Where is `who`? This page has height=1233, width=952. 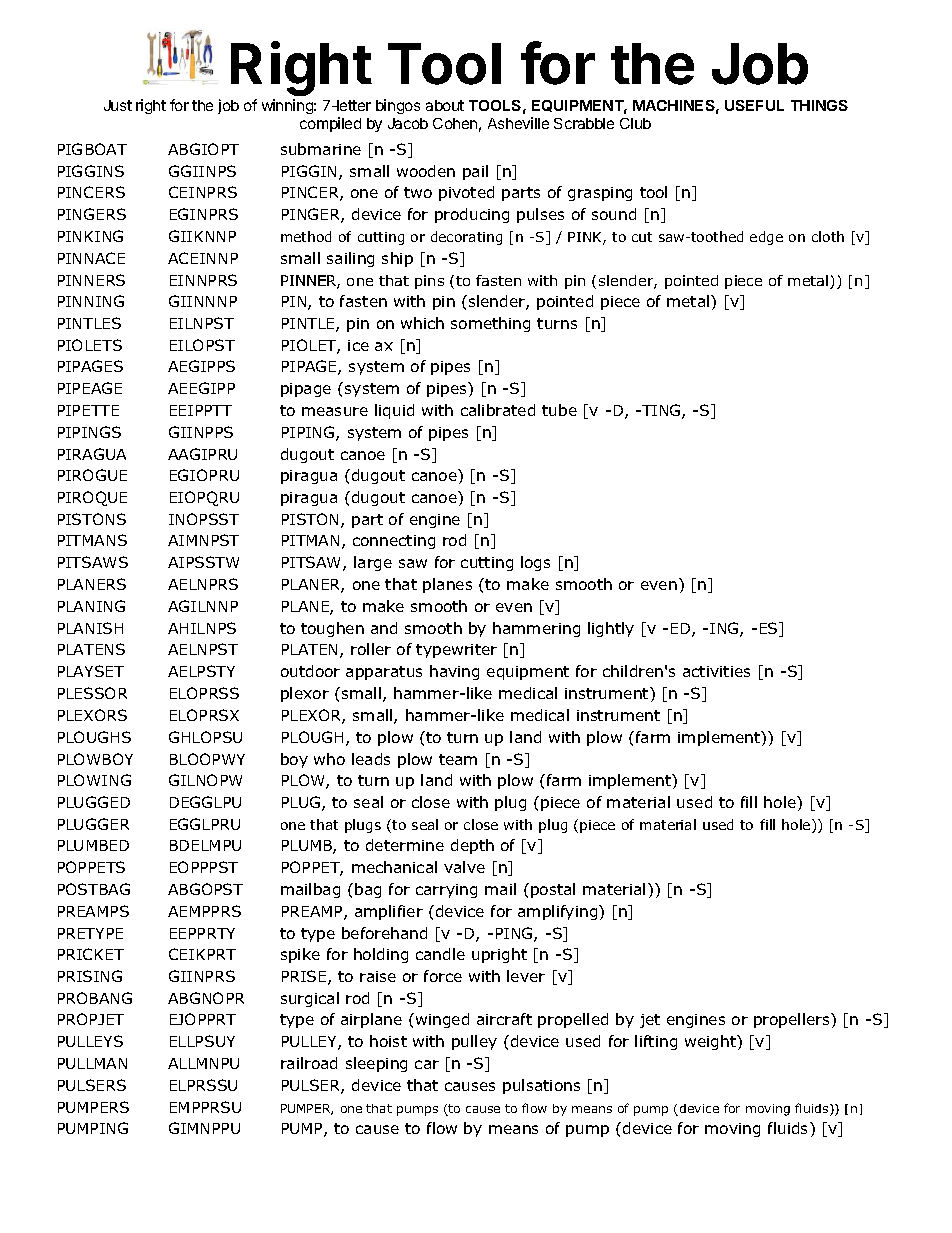 who is located at coordinates (329, 759).
